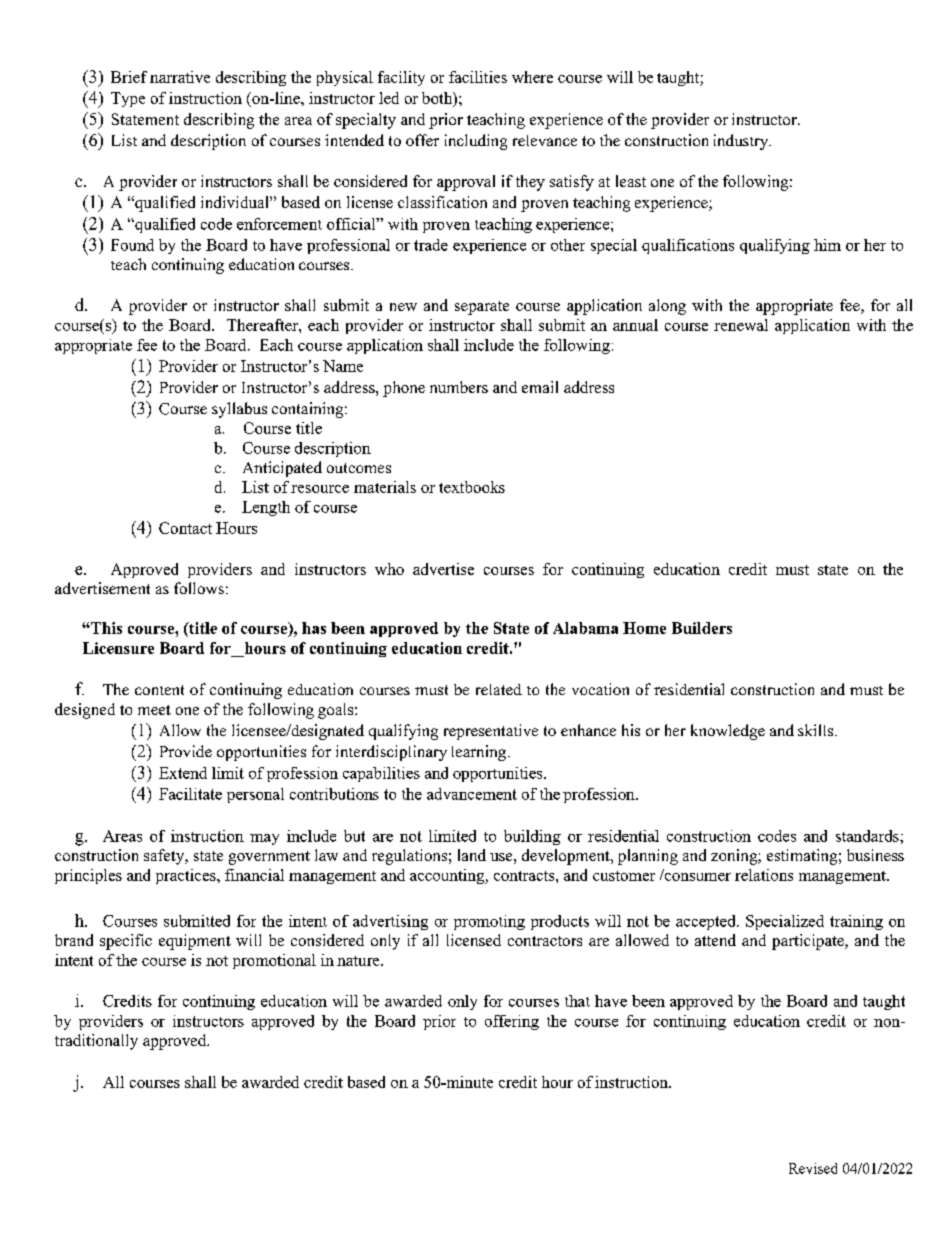 The width and height of the screenshot is (952, 1233). I want to click on relations, so click(764, 875).
